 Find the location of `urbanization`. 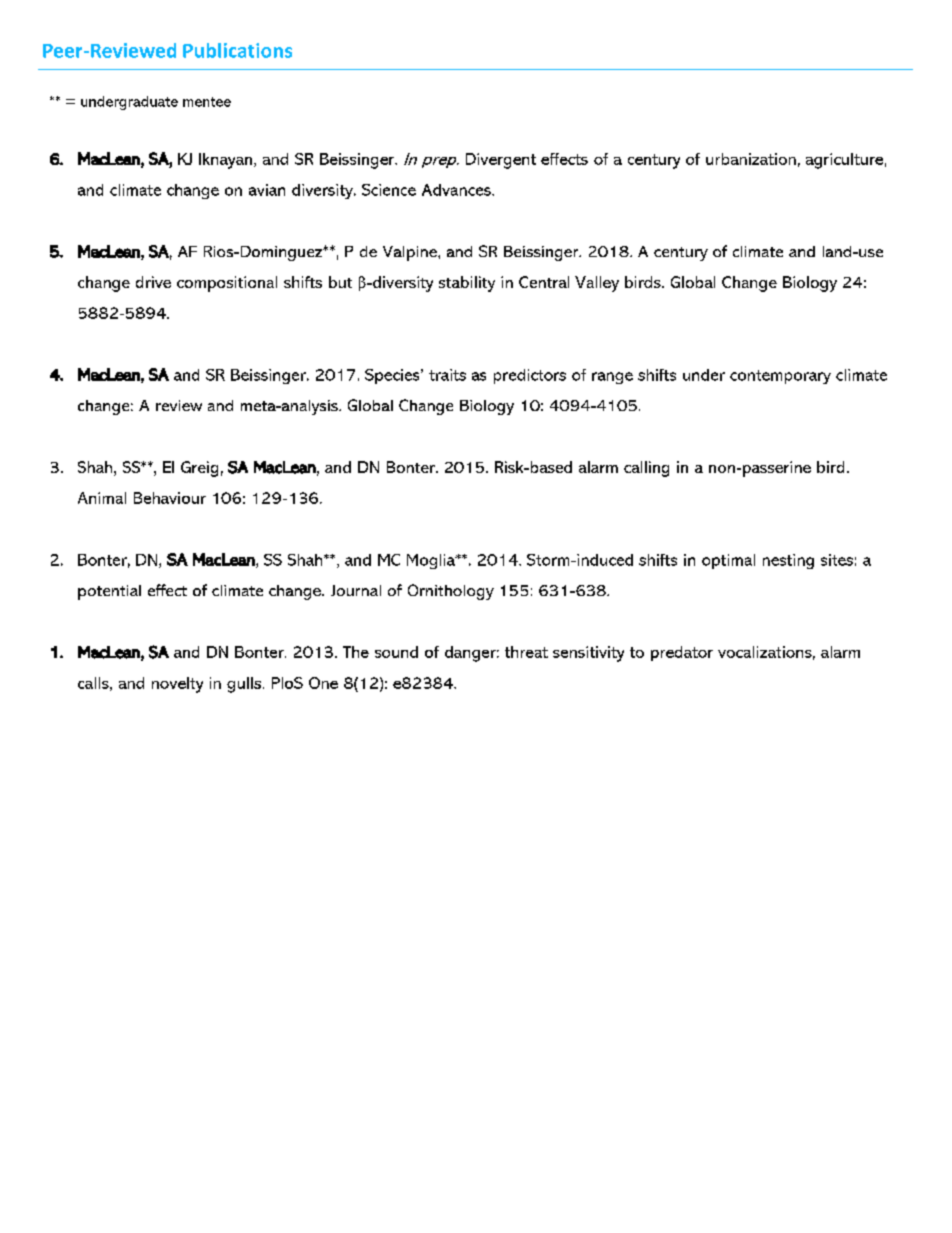

urbanization is located at coordinates (751, 159).
